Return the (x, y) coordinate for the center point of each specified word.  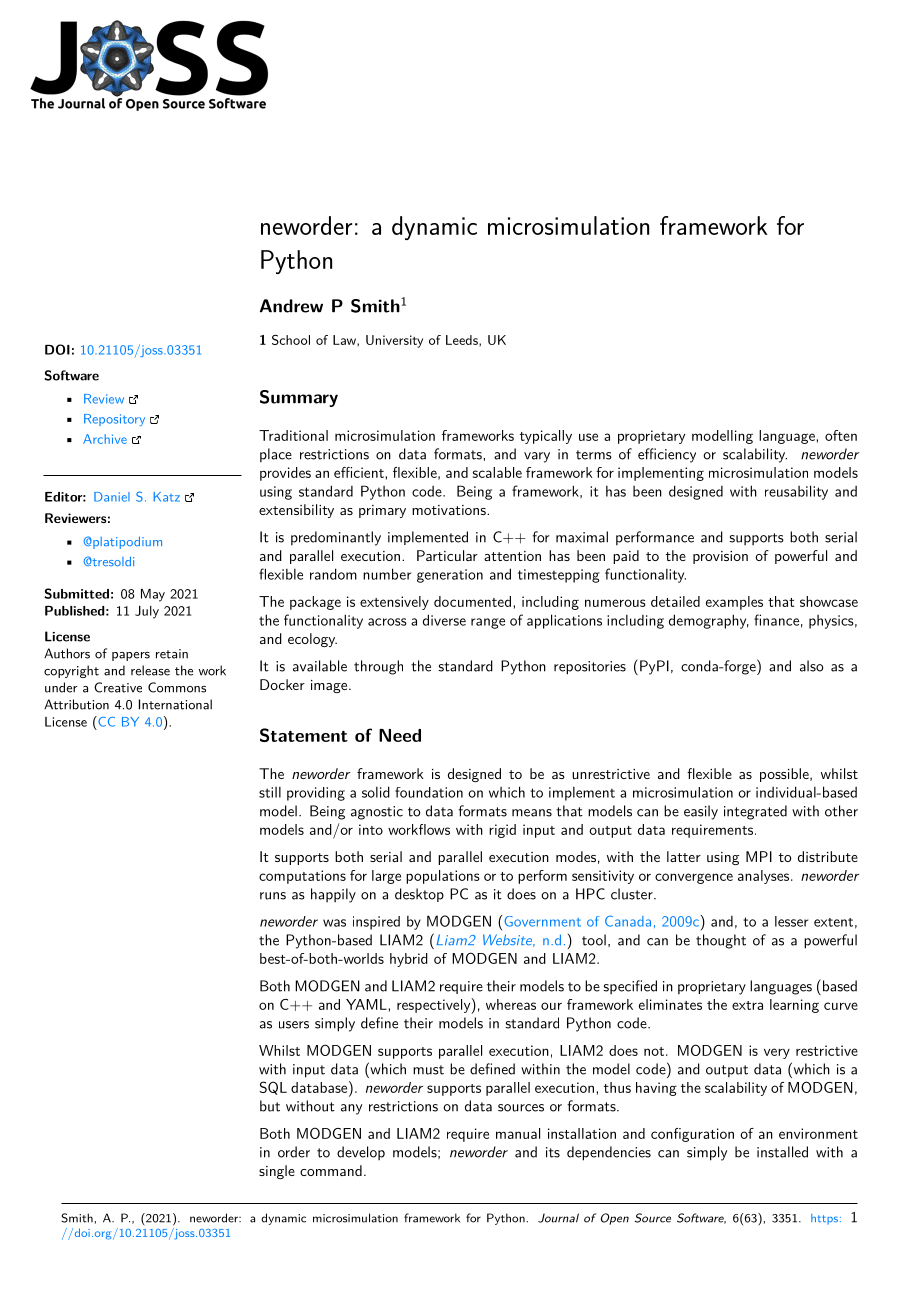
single (277, 1172)
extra (747, 1005)
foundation (429, 792)
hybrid (409, 960)
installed (782, 1152)
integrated (755, 812)
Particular (447, 555)
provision (720, 557)
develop (361, 1153)
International (175, 704)
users (294, 1025)
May (153, 595)
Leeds (463, 340)
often (841, 435)
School (291, 340)
